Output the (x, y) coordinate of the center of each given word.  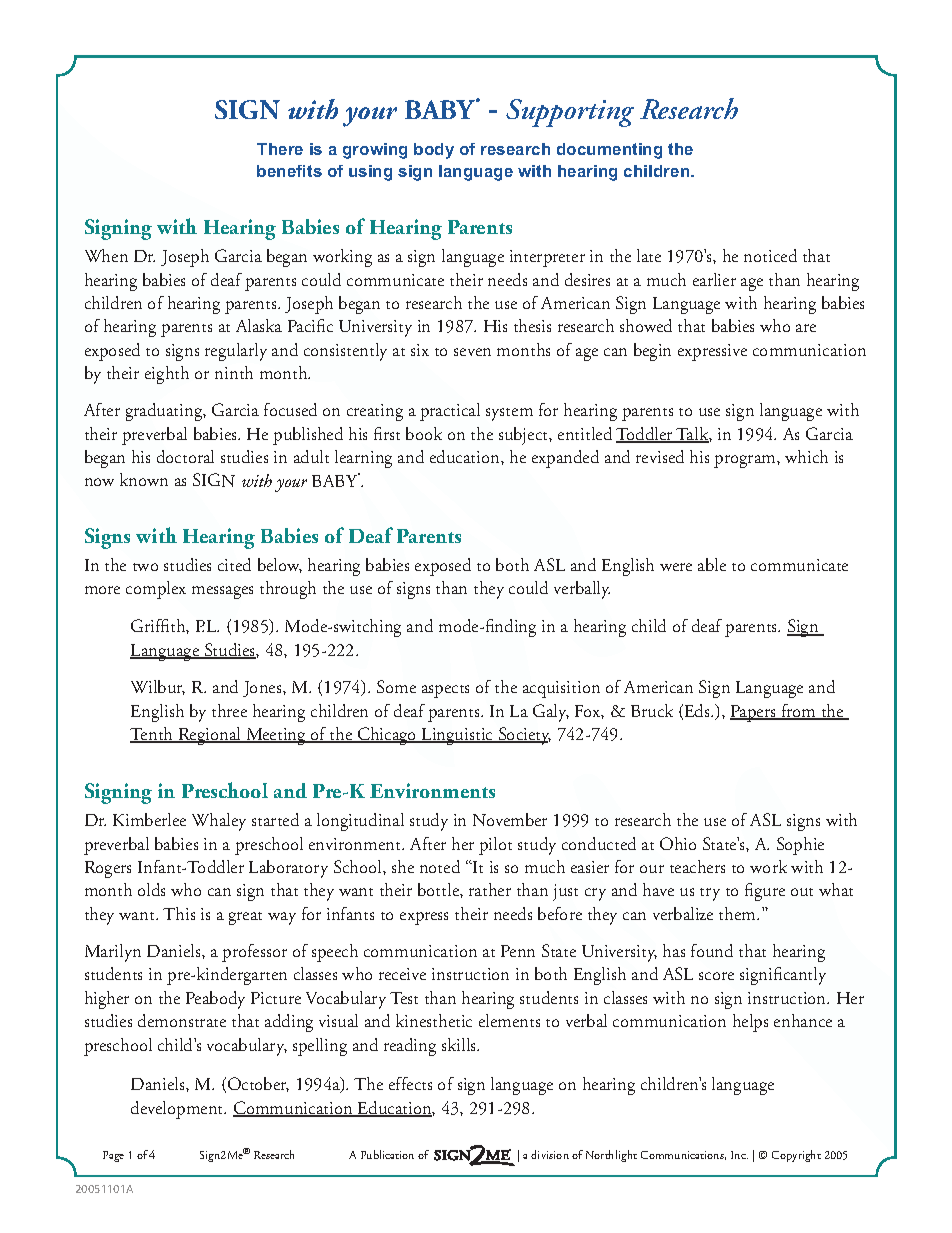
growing (375, 151)
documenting (609, 151)
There (280, 149)
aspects (445, 691)
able (712, 564)
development (178, 1110)
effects (410, 1083)
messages (222, 592)
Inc (739, 1155)
